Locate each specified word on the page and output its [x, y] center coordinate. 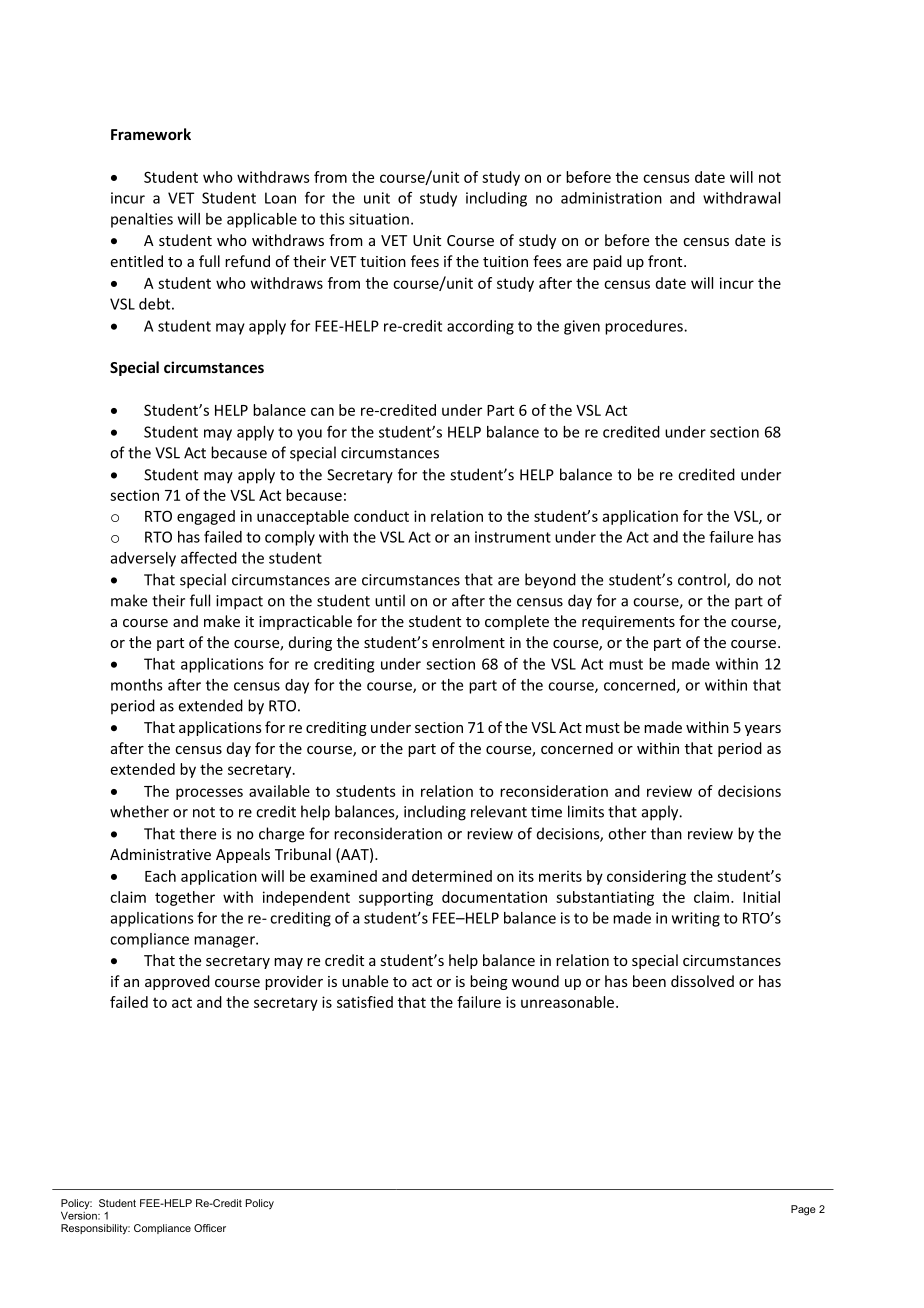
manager [225, 942]
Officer [210, 1228]
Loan [280, 198]
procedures [645, 327]
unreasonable [567, 1002]
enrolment [468, 642]
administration [611, 198]
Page [803, 1210]
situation [379, 219]
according [480, 327]
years [763, 730]
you [309, 435]
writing [696, 919]
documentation [494, 897]
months [137, 685]
